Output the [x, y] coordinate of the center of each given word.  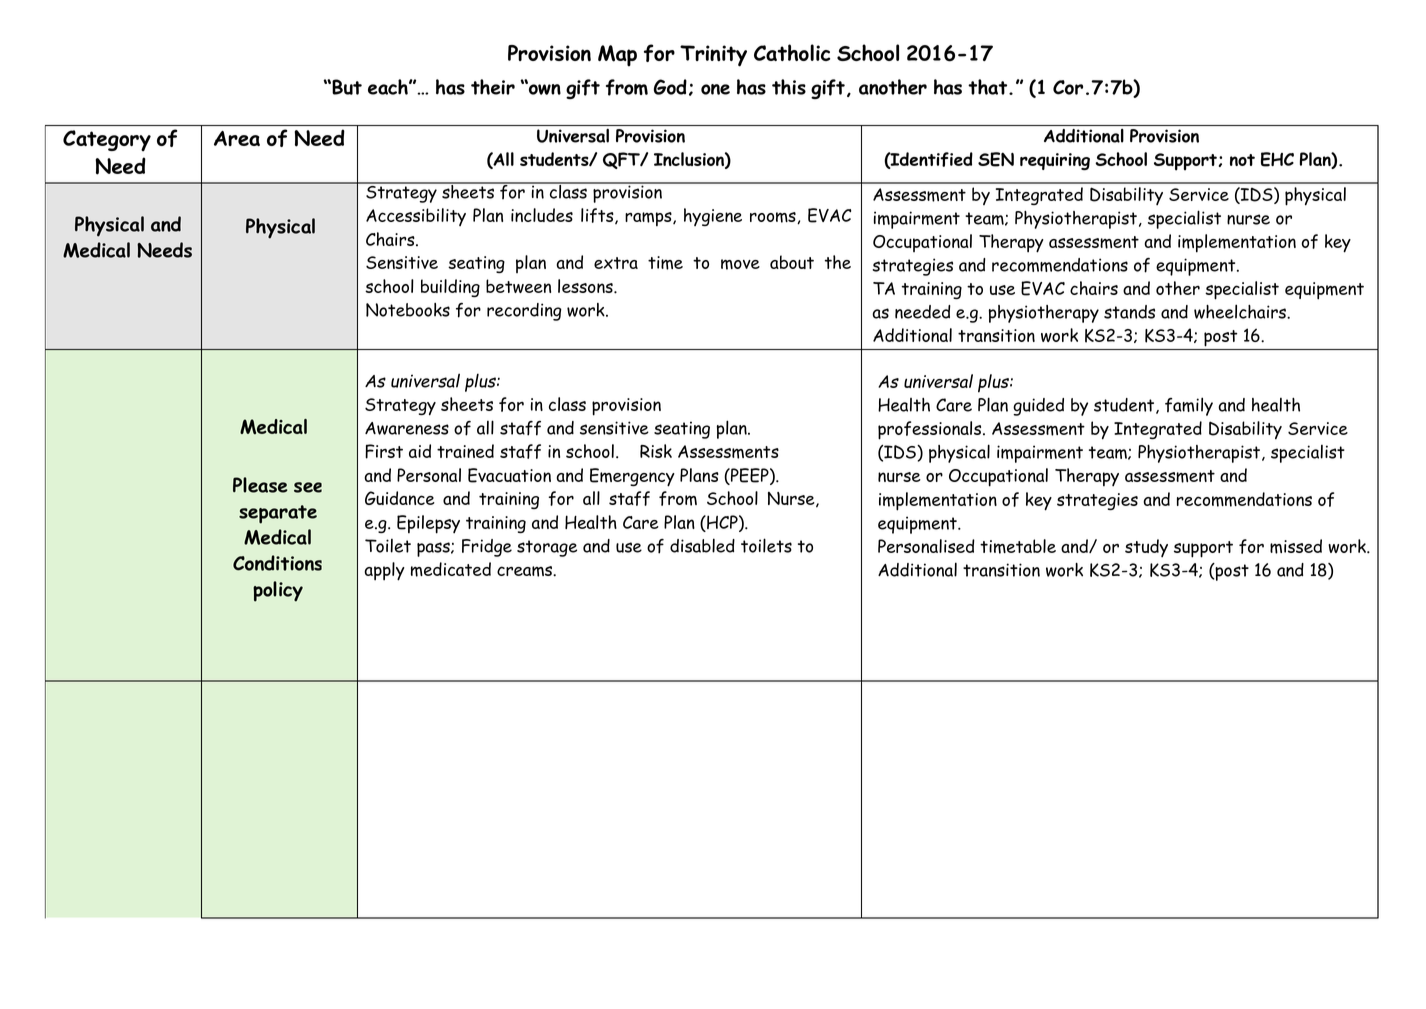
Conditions [277, 563]
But [346, 87]
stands [1129, 312]
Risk [656, 451]
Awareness [407, 428]
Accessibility [416, 217]
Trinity [713, 56]
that [989, 87]
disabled [702, 545]
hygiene [713, 217]
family [1189, 406]
